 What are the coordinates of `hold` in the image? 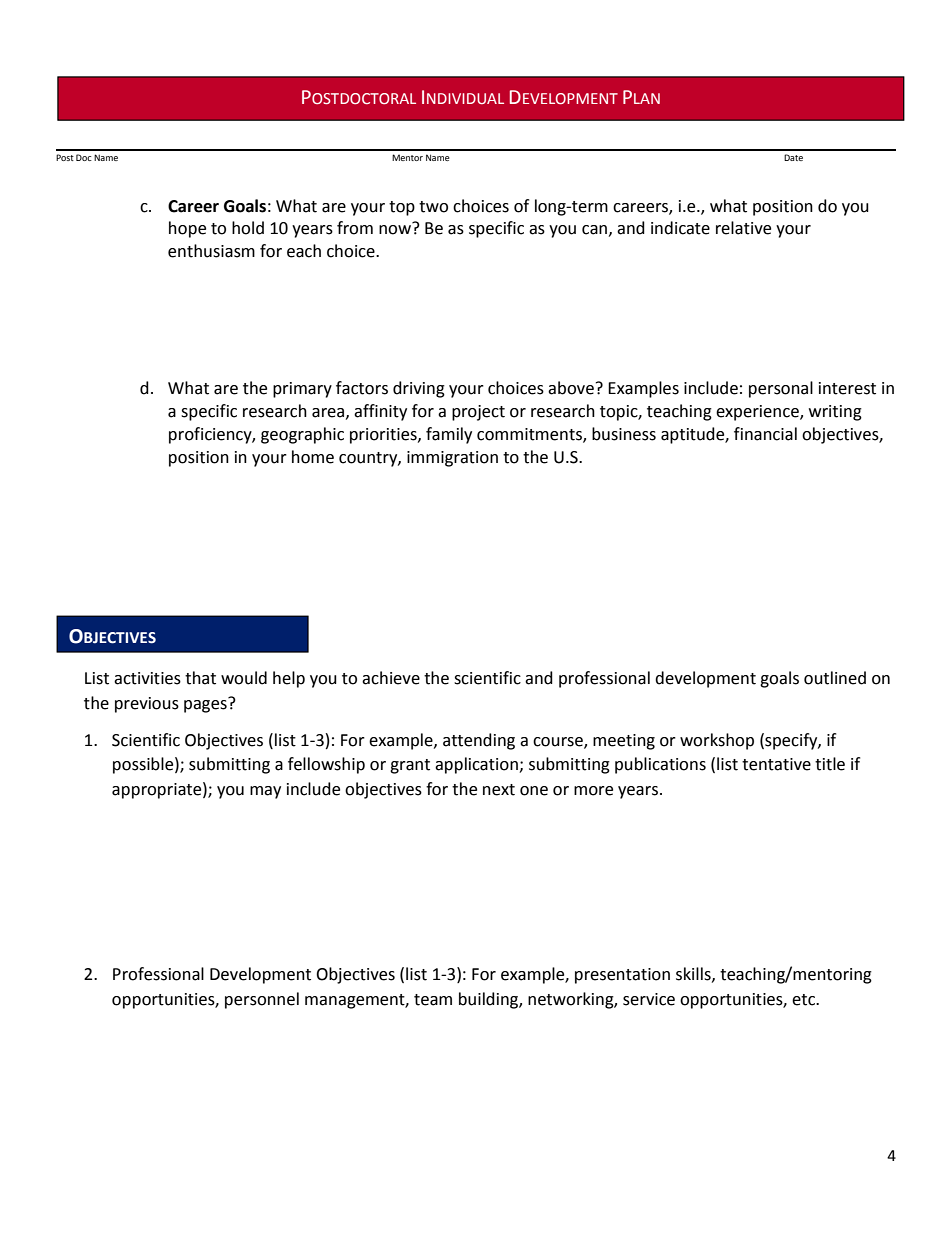 It's located at (248, 228).
